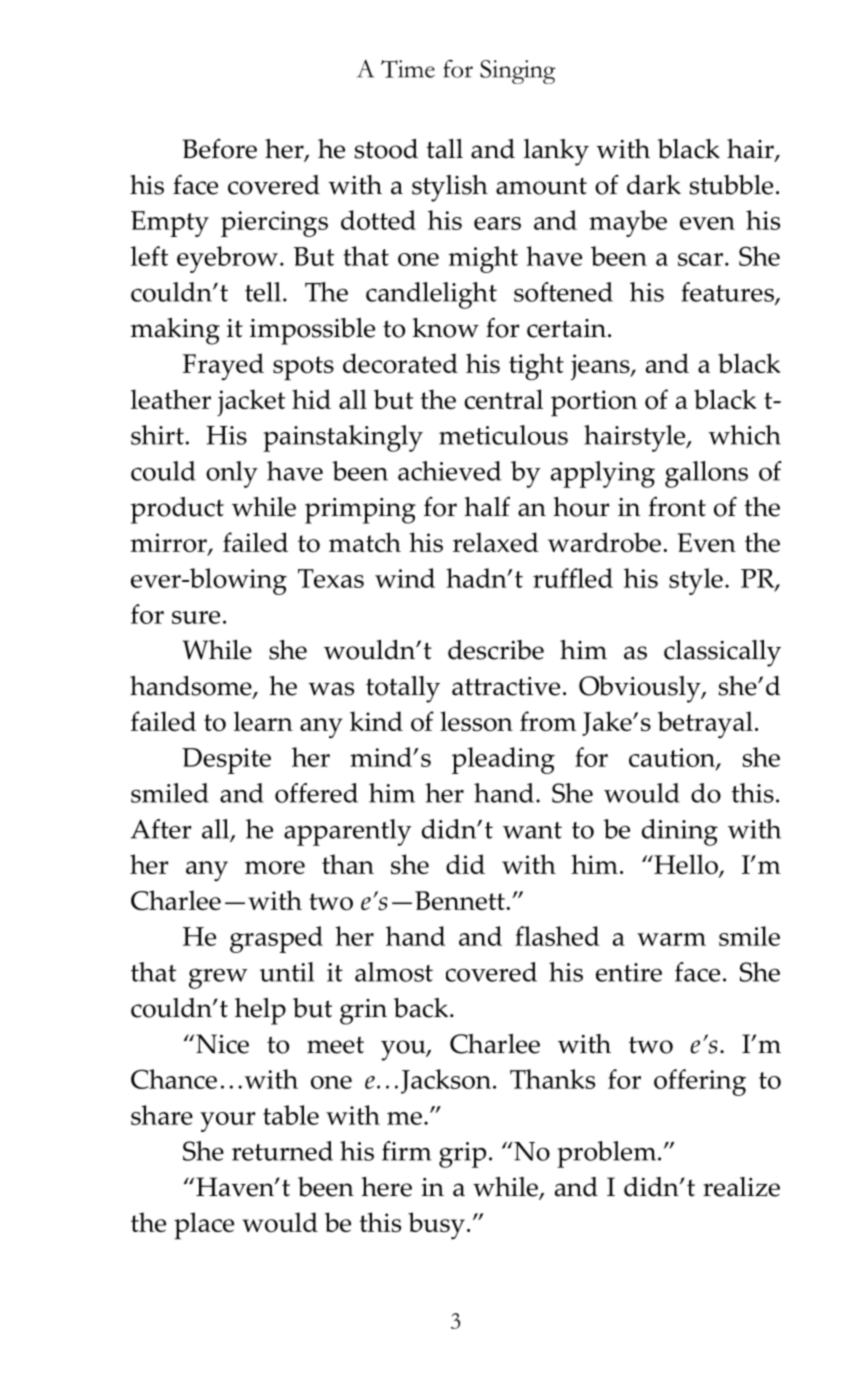  I want to click on busy, so click(436, 1226).
